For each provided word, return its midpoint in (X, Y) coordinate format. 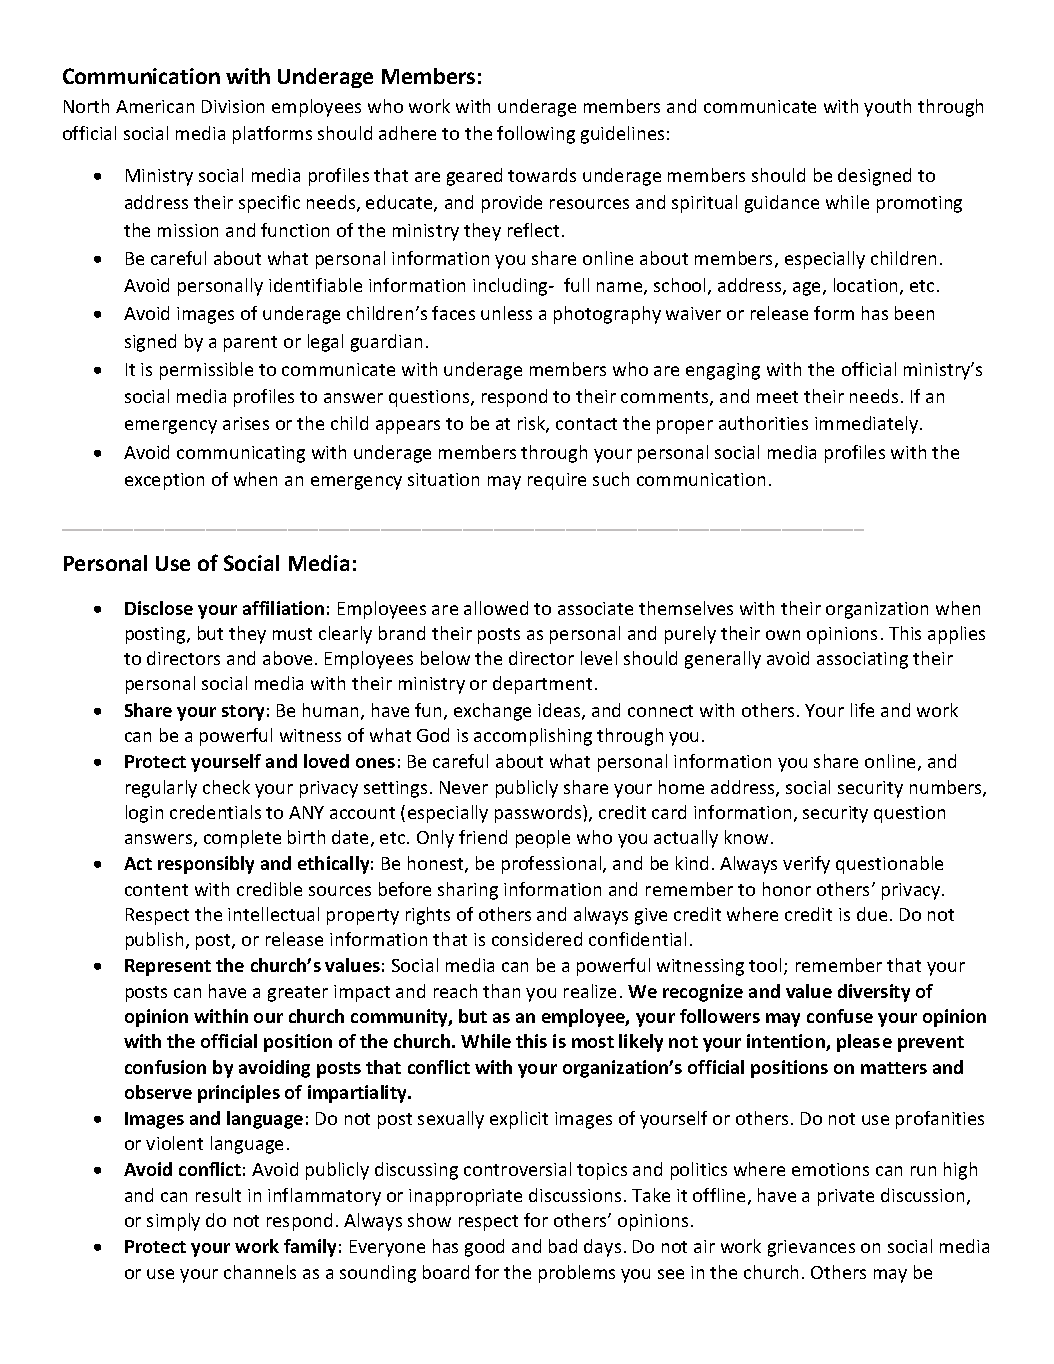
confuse (840, 1016)
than (501, 991)
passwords (539, 814)
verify (806, 865)
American (155, 106)
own (783, 635)
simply (173, 1222)
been (914, 313)
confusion (165, 1067)
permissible (206, 371)
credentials (215, 812)
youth (887, 108)
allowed (496, 608)
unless (506, 313)
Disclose (159, 608)
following (536, 135)
